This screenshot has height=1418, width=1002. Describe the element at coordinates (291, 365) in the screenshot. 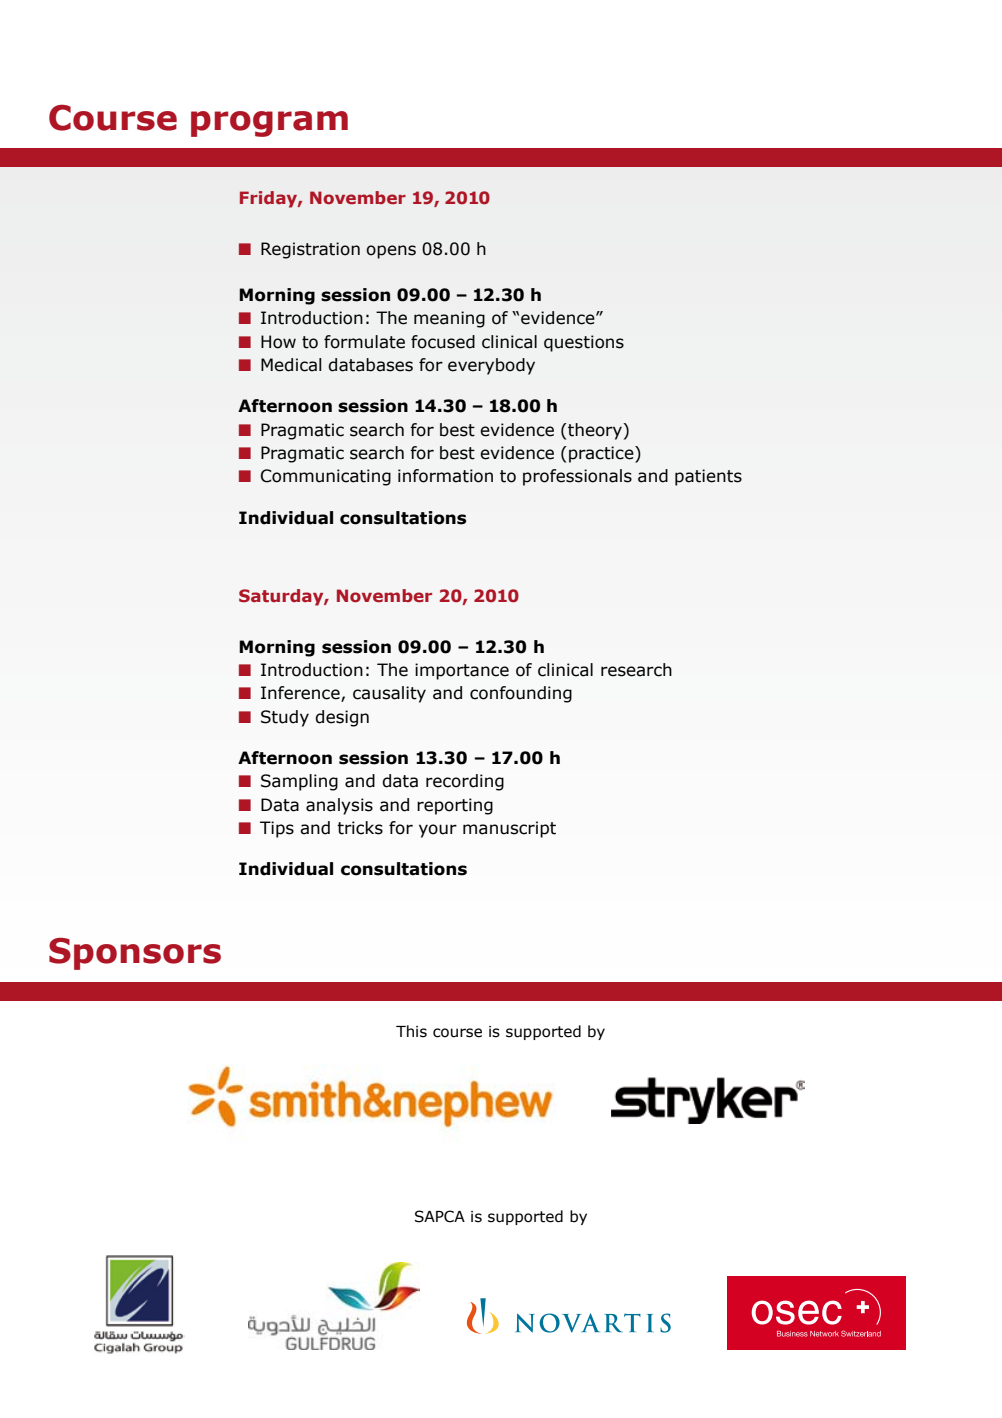

I see `Medical` at that location.
